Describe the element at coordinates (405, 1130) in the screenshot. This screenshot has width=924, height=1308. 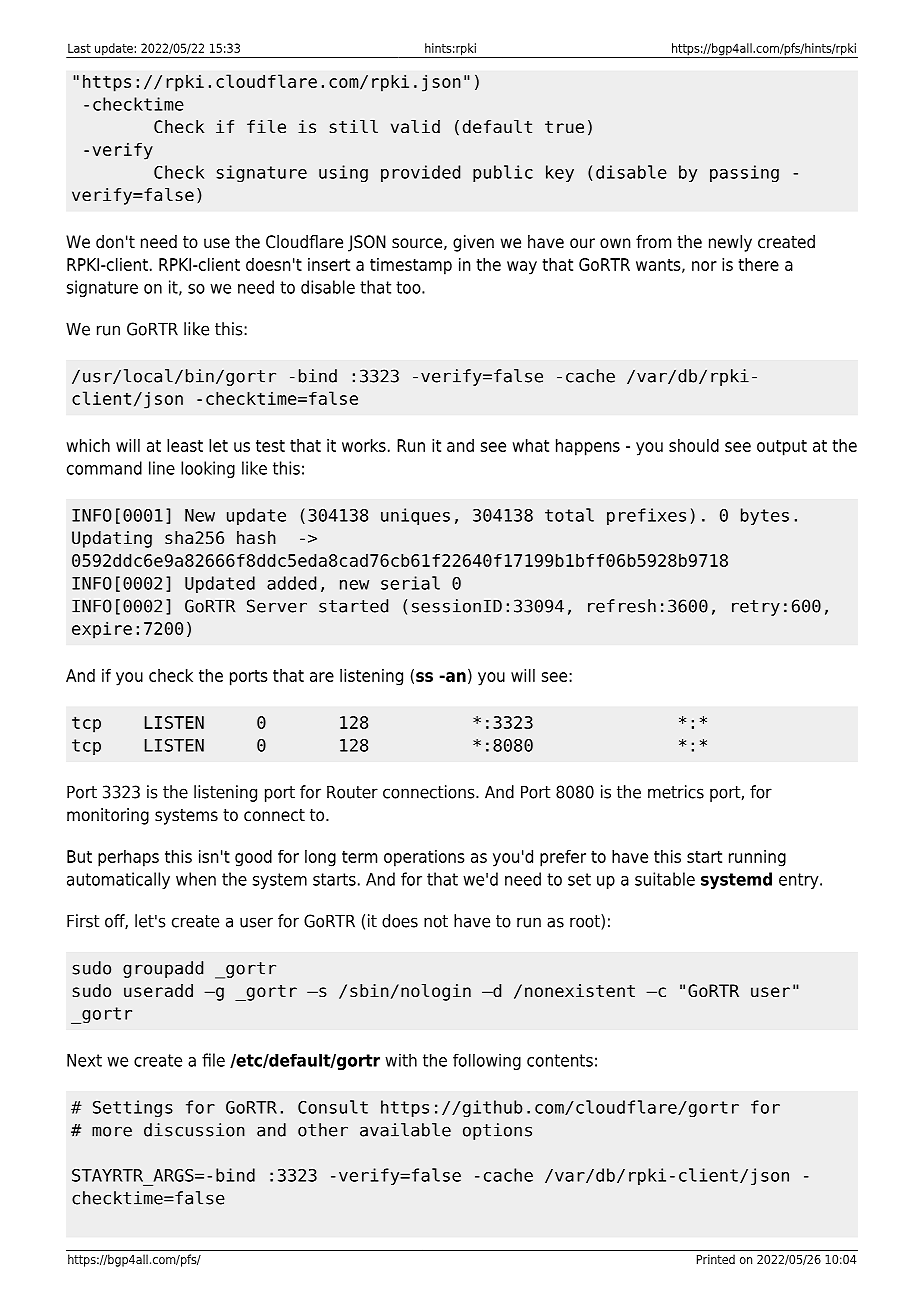
I see `available` at that location.
